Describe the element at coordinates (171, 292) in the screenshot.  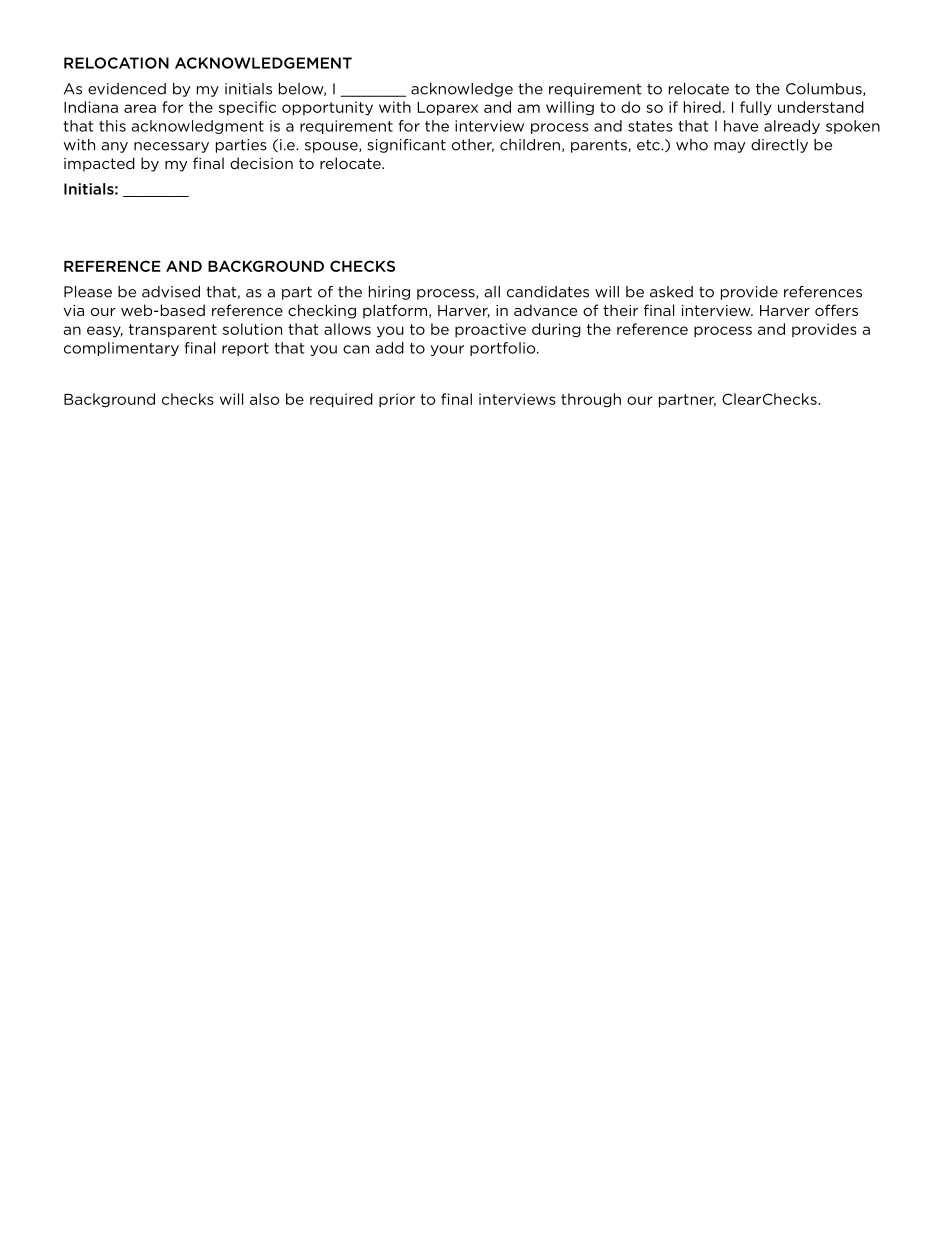
I see `advised` at that location.
